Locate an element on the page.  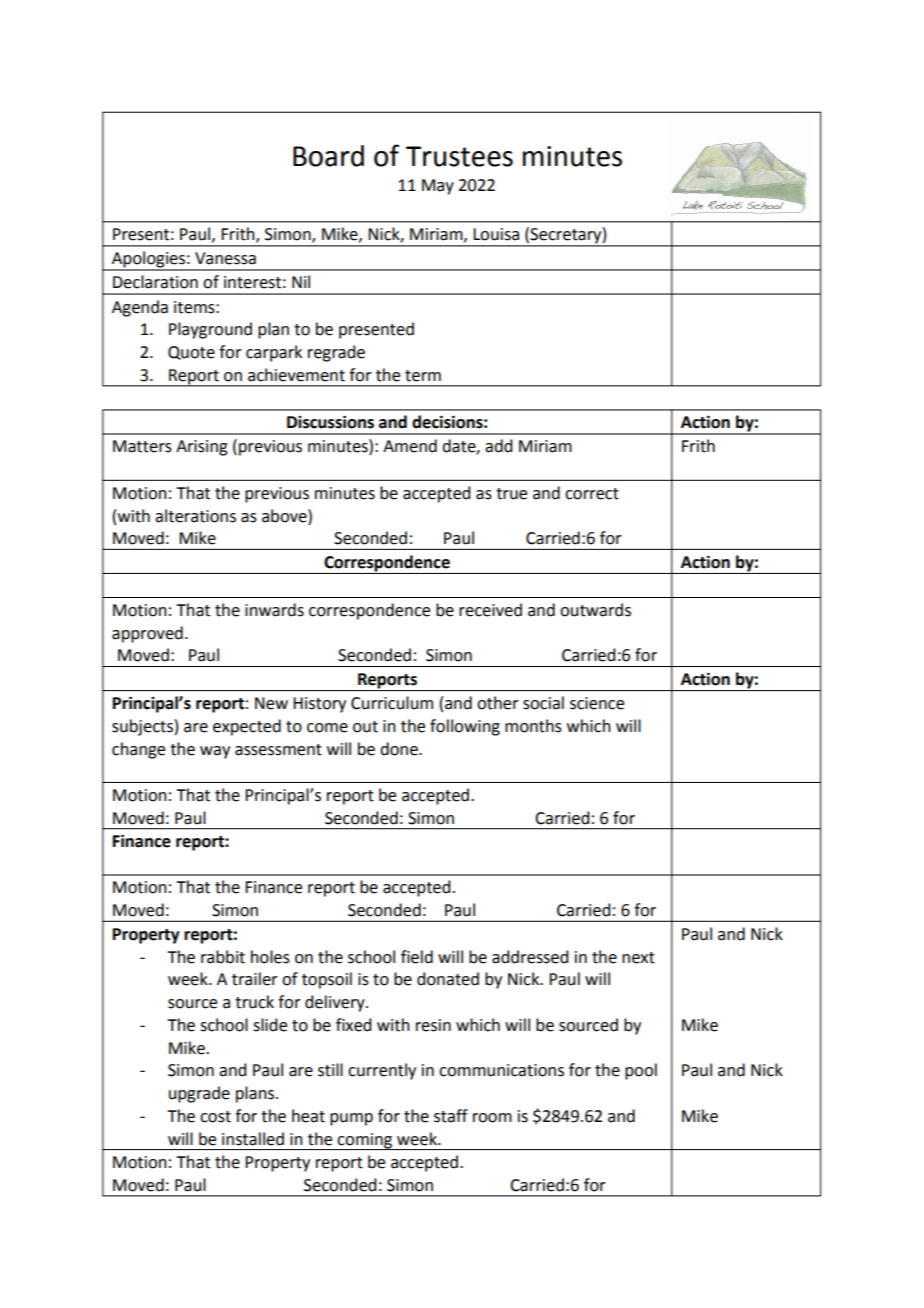
Louisa is located at coordinates (496, 234).
